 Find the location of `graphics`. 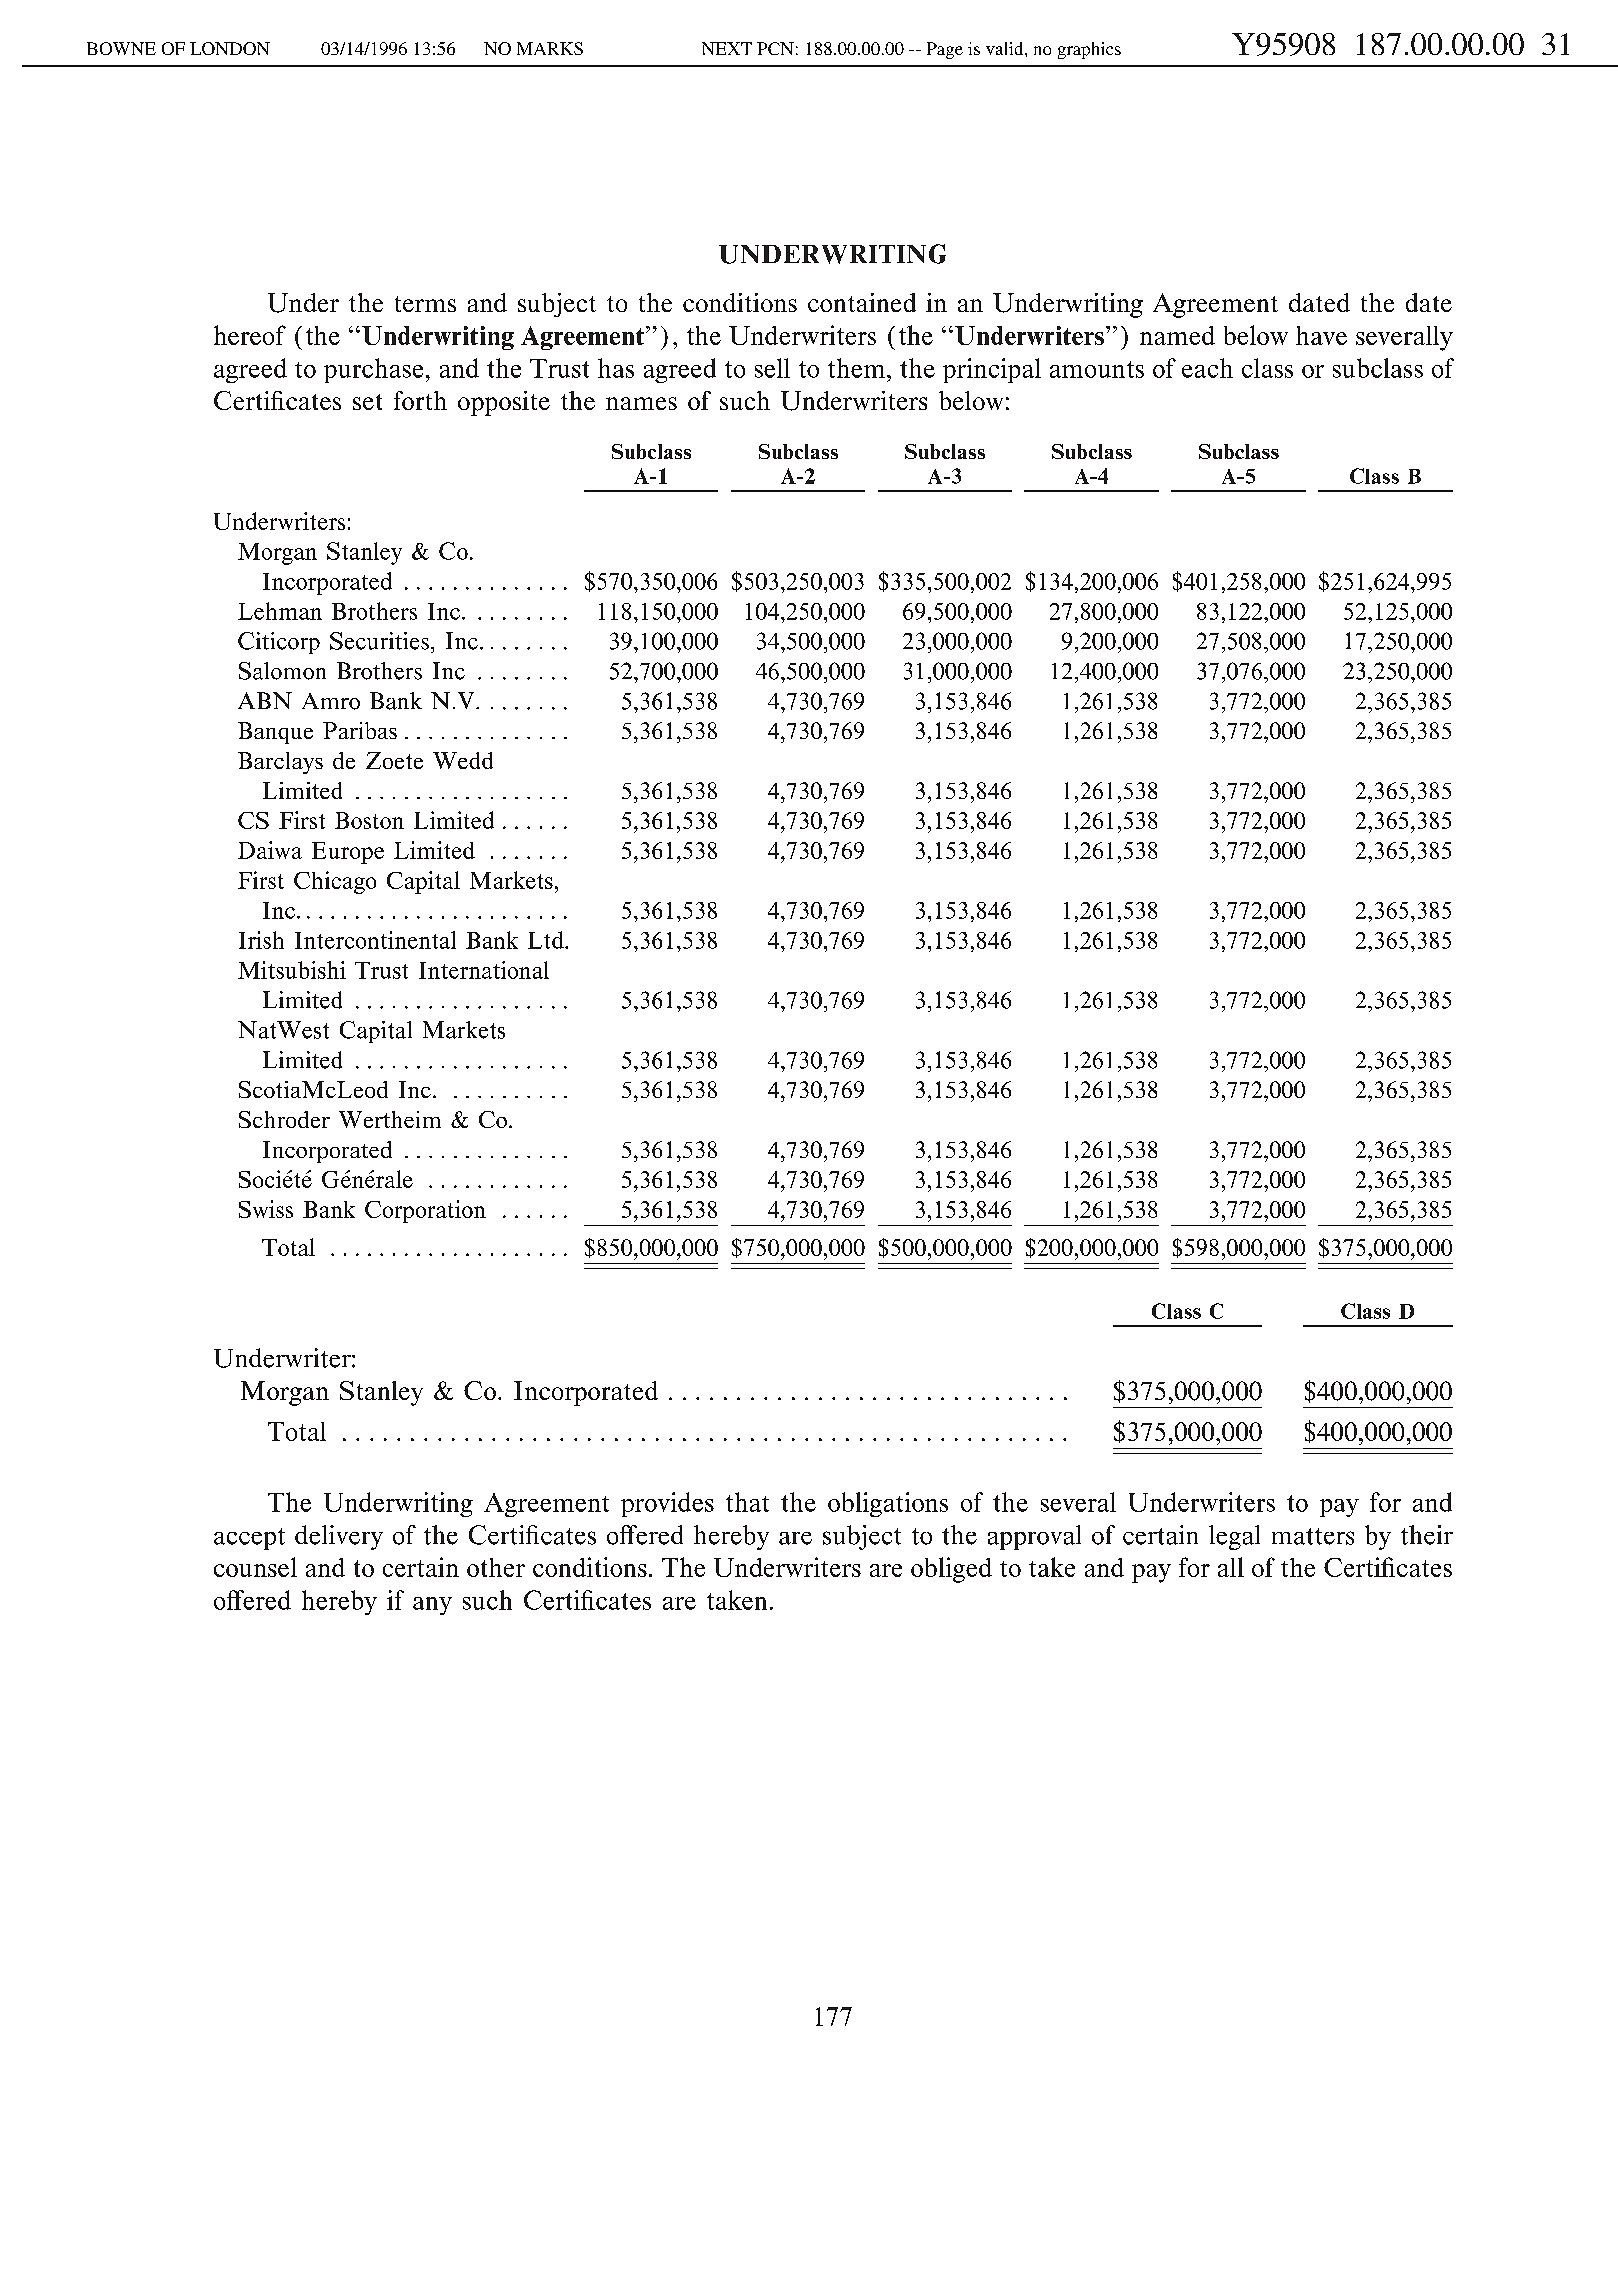

graphics is located at coordinates (1089, 50).
